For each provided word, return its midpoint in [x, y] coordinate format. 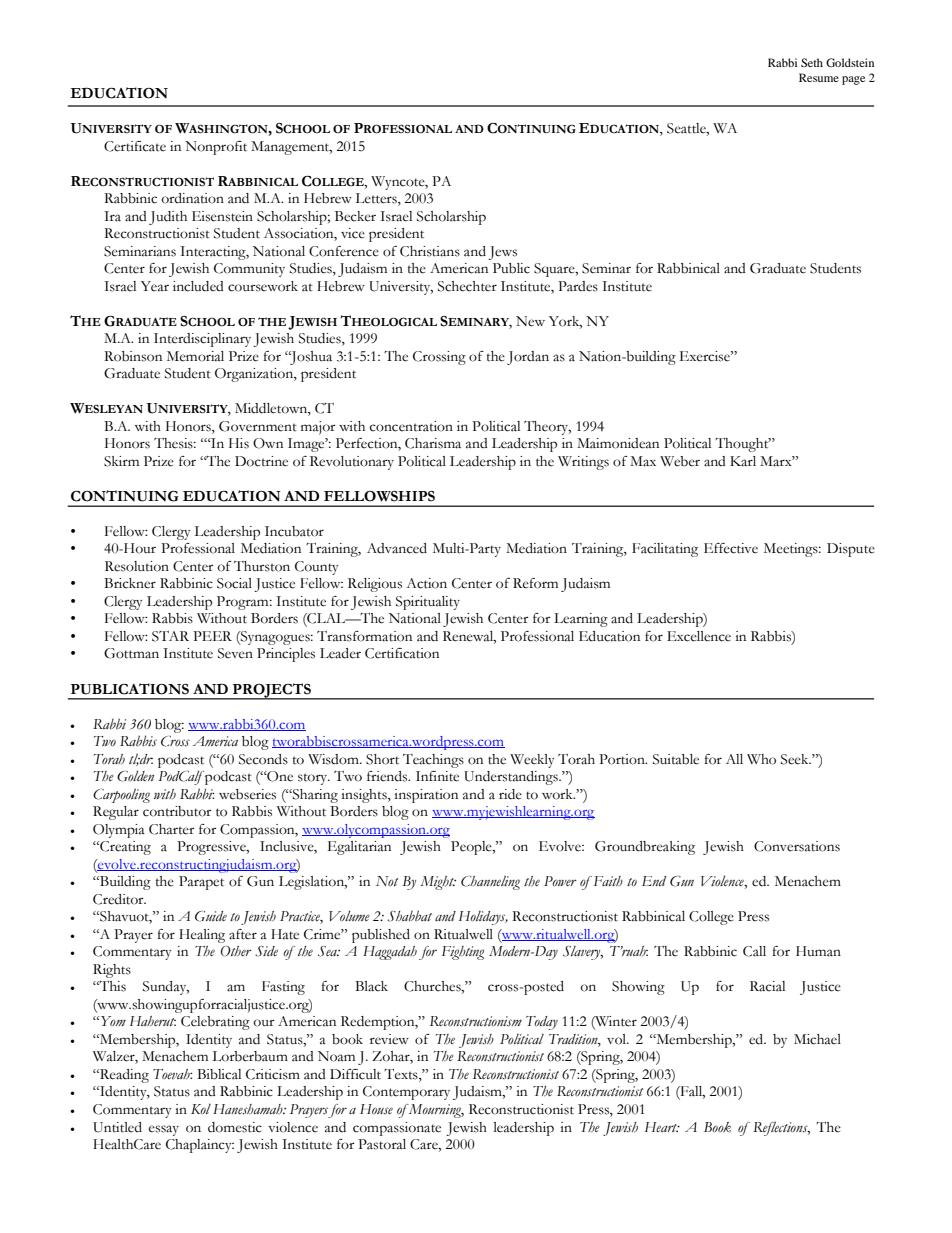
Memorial [195, 356]
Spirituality [428, 603]
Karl [743, 461]
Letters [377, 199]
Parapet [201, 883]
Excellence [699, 636]
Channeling [490, 883]
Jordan [528, 358]
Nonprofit [216, 148]
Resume [819, 77]
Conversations [797, 846]
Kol [201, 1109]
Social [234, 583]
